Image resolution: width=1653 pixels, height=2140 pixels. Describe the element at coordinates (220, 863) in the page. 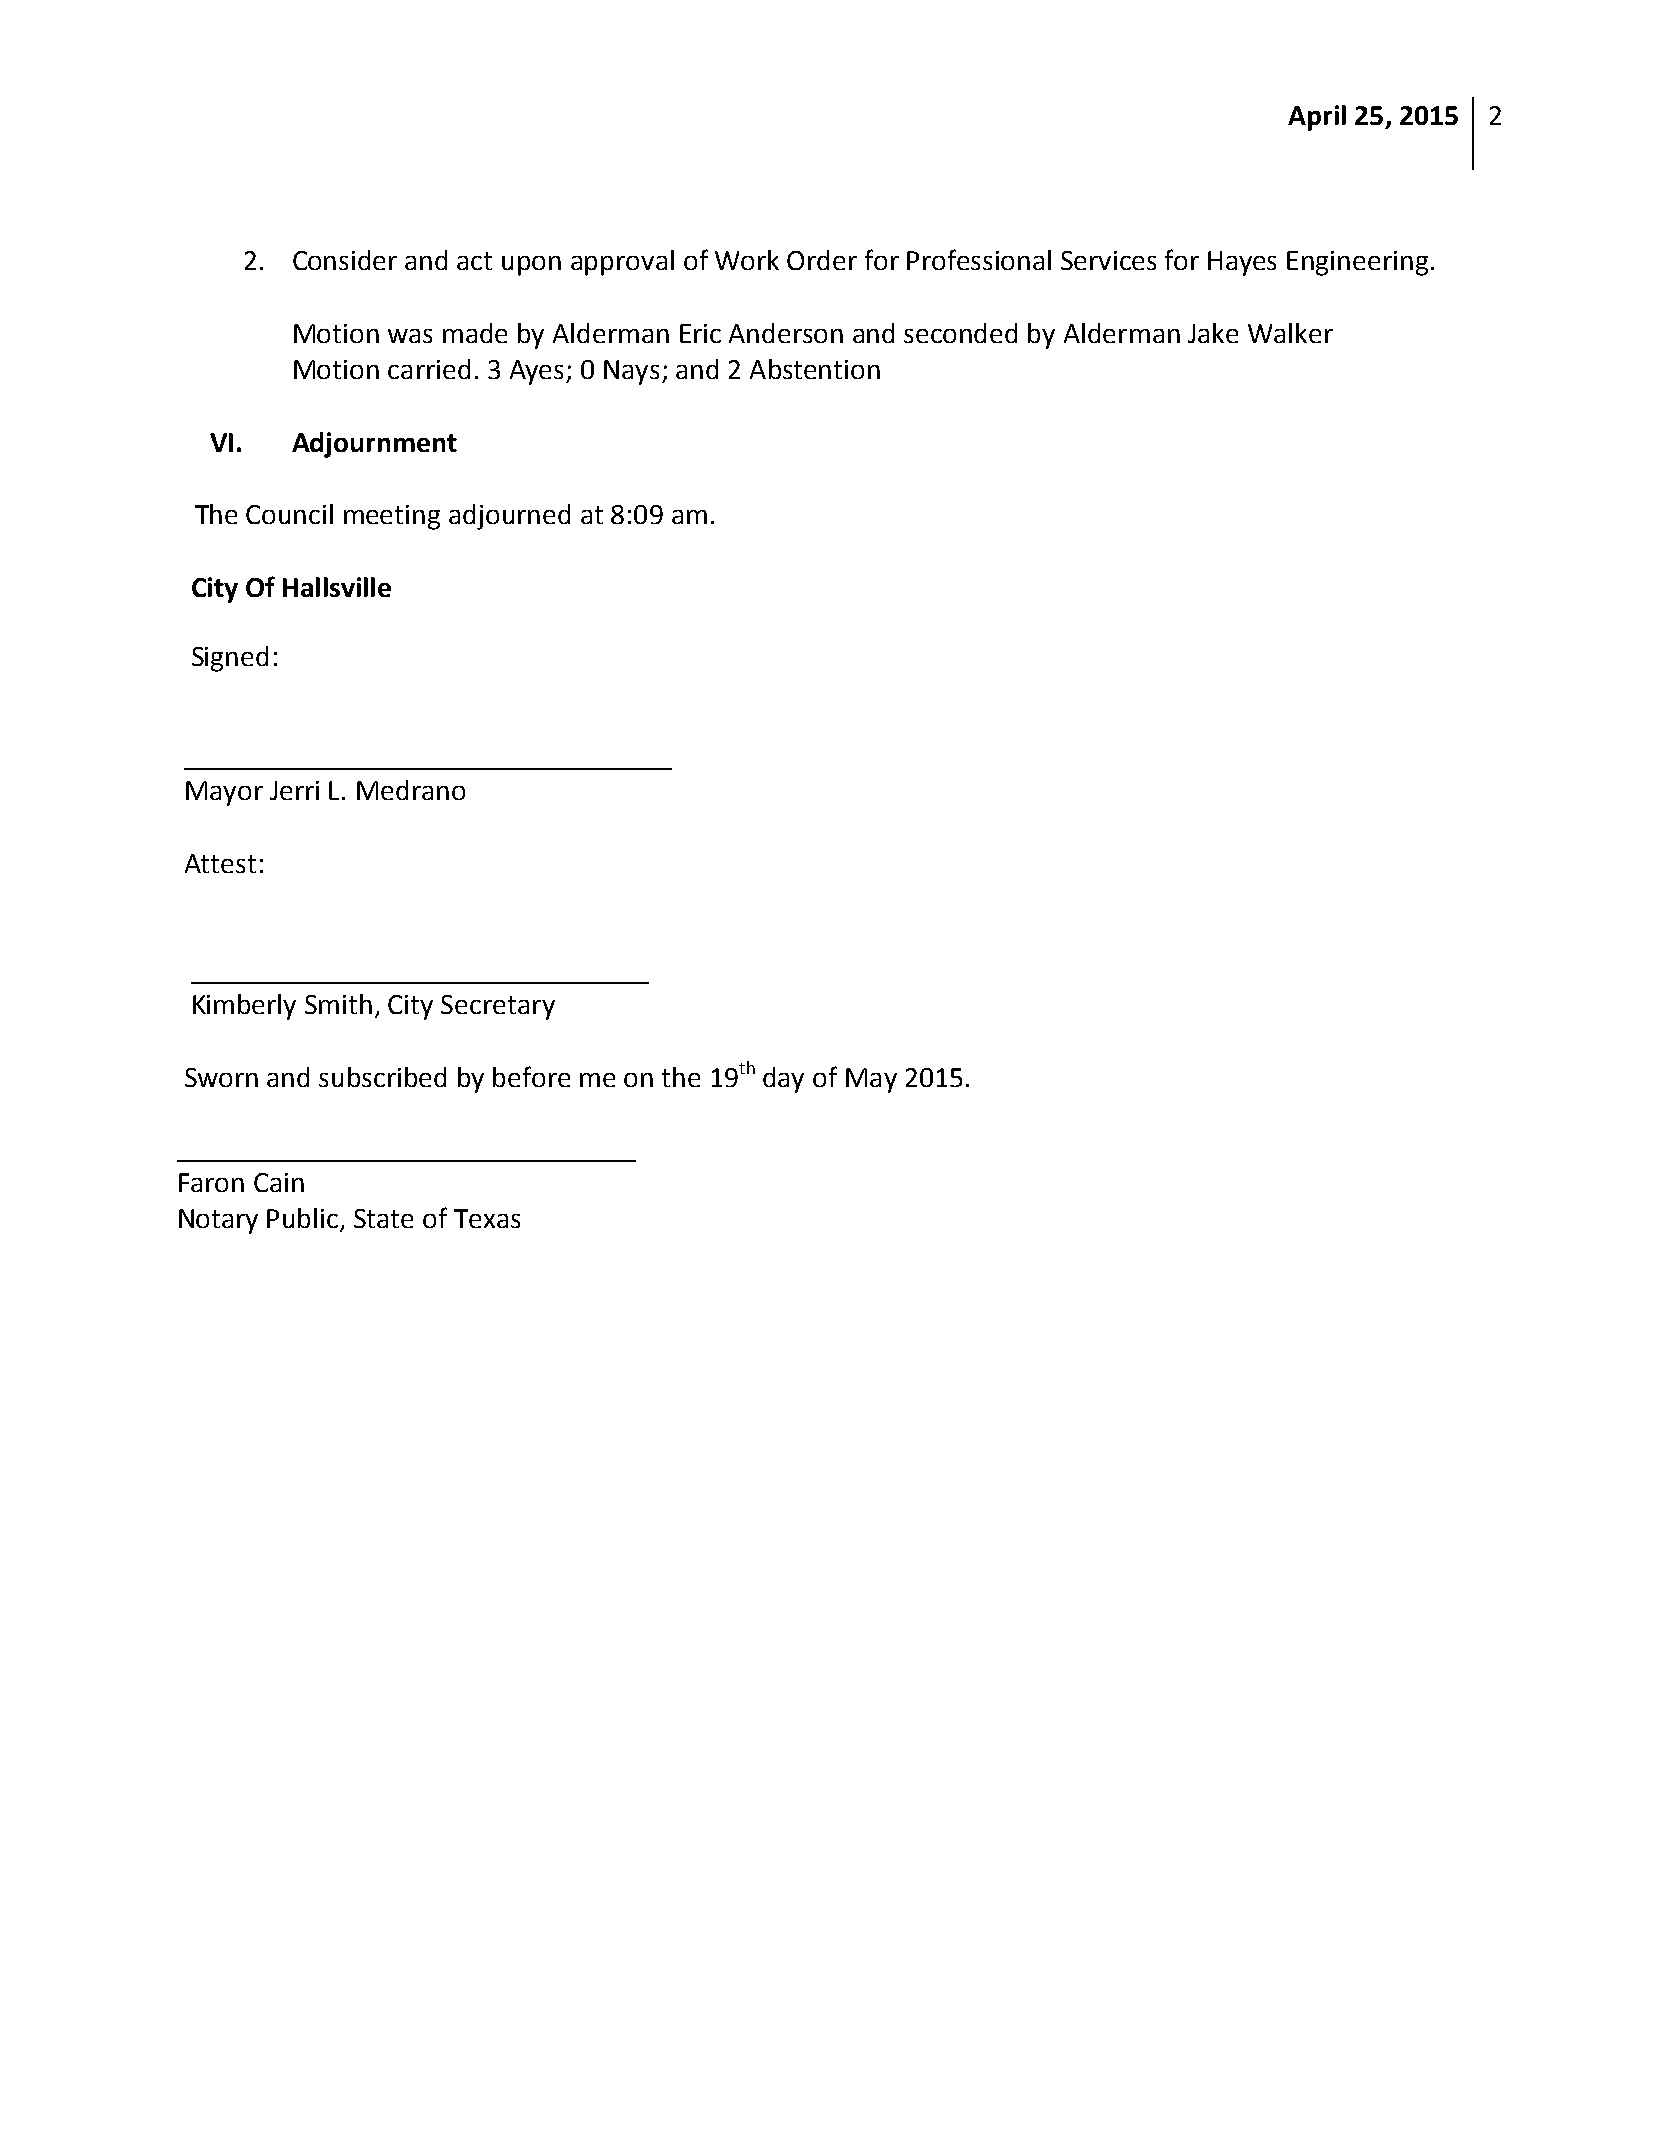

I see `Attest` at that location.
